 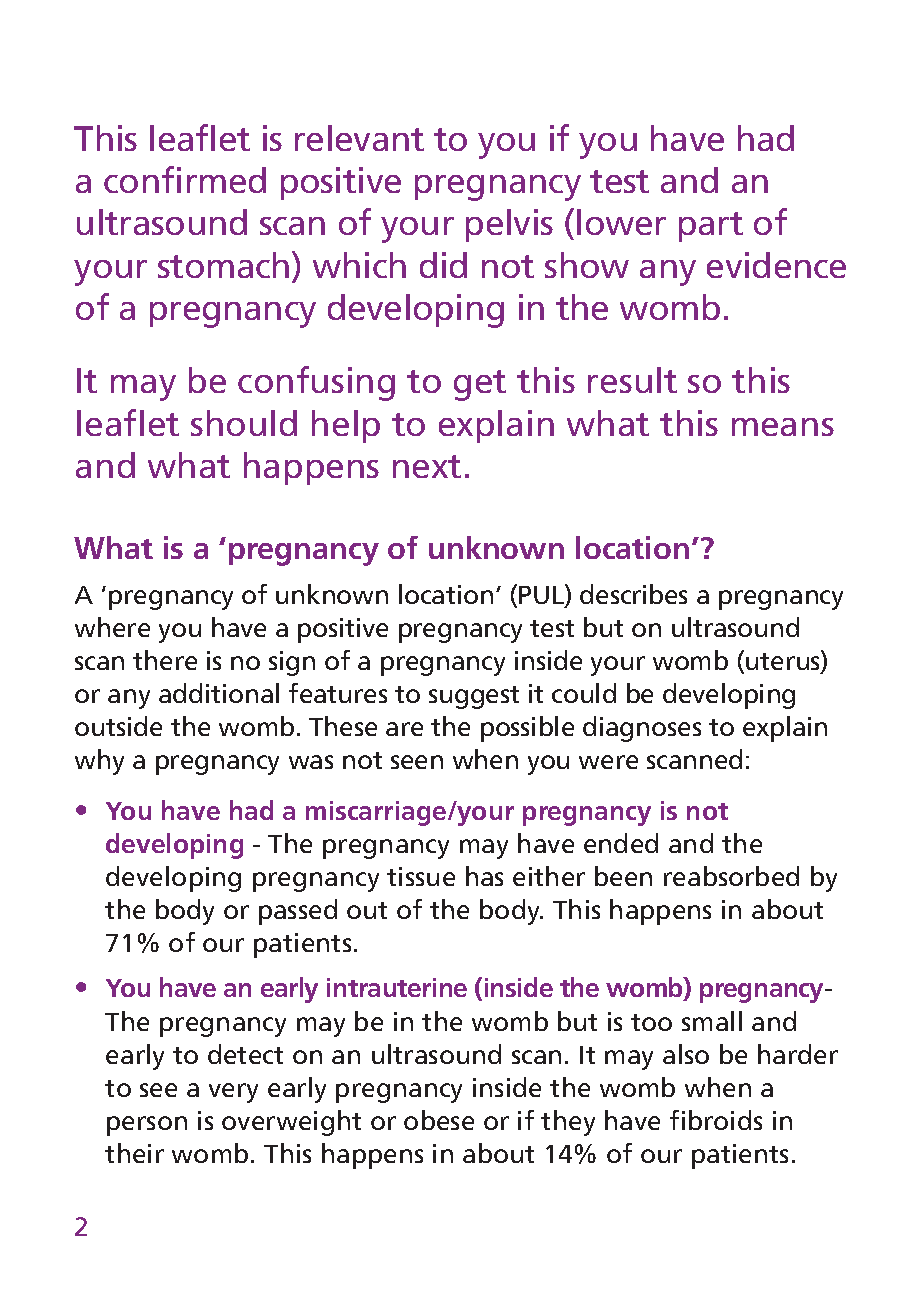 I want to click on obese, so click(x=439, y=1120).
